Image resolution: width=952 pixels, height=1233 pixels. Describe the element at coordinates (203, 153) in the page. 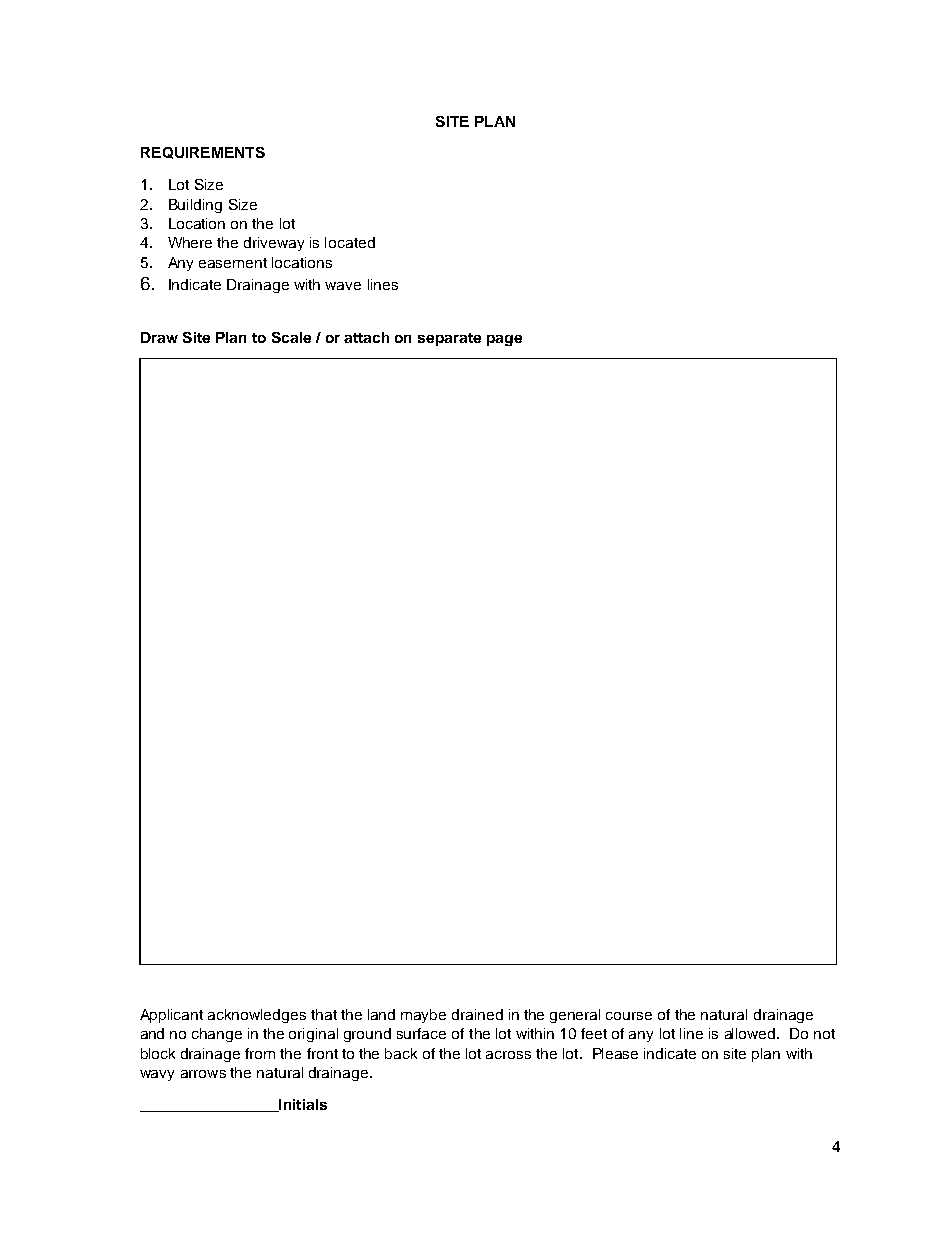

I see `REQUIREMENTS` at that location.
